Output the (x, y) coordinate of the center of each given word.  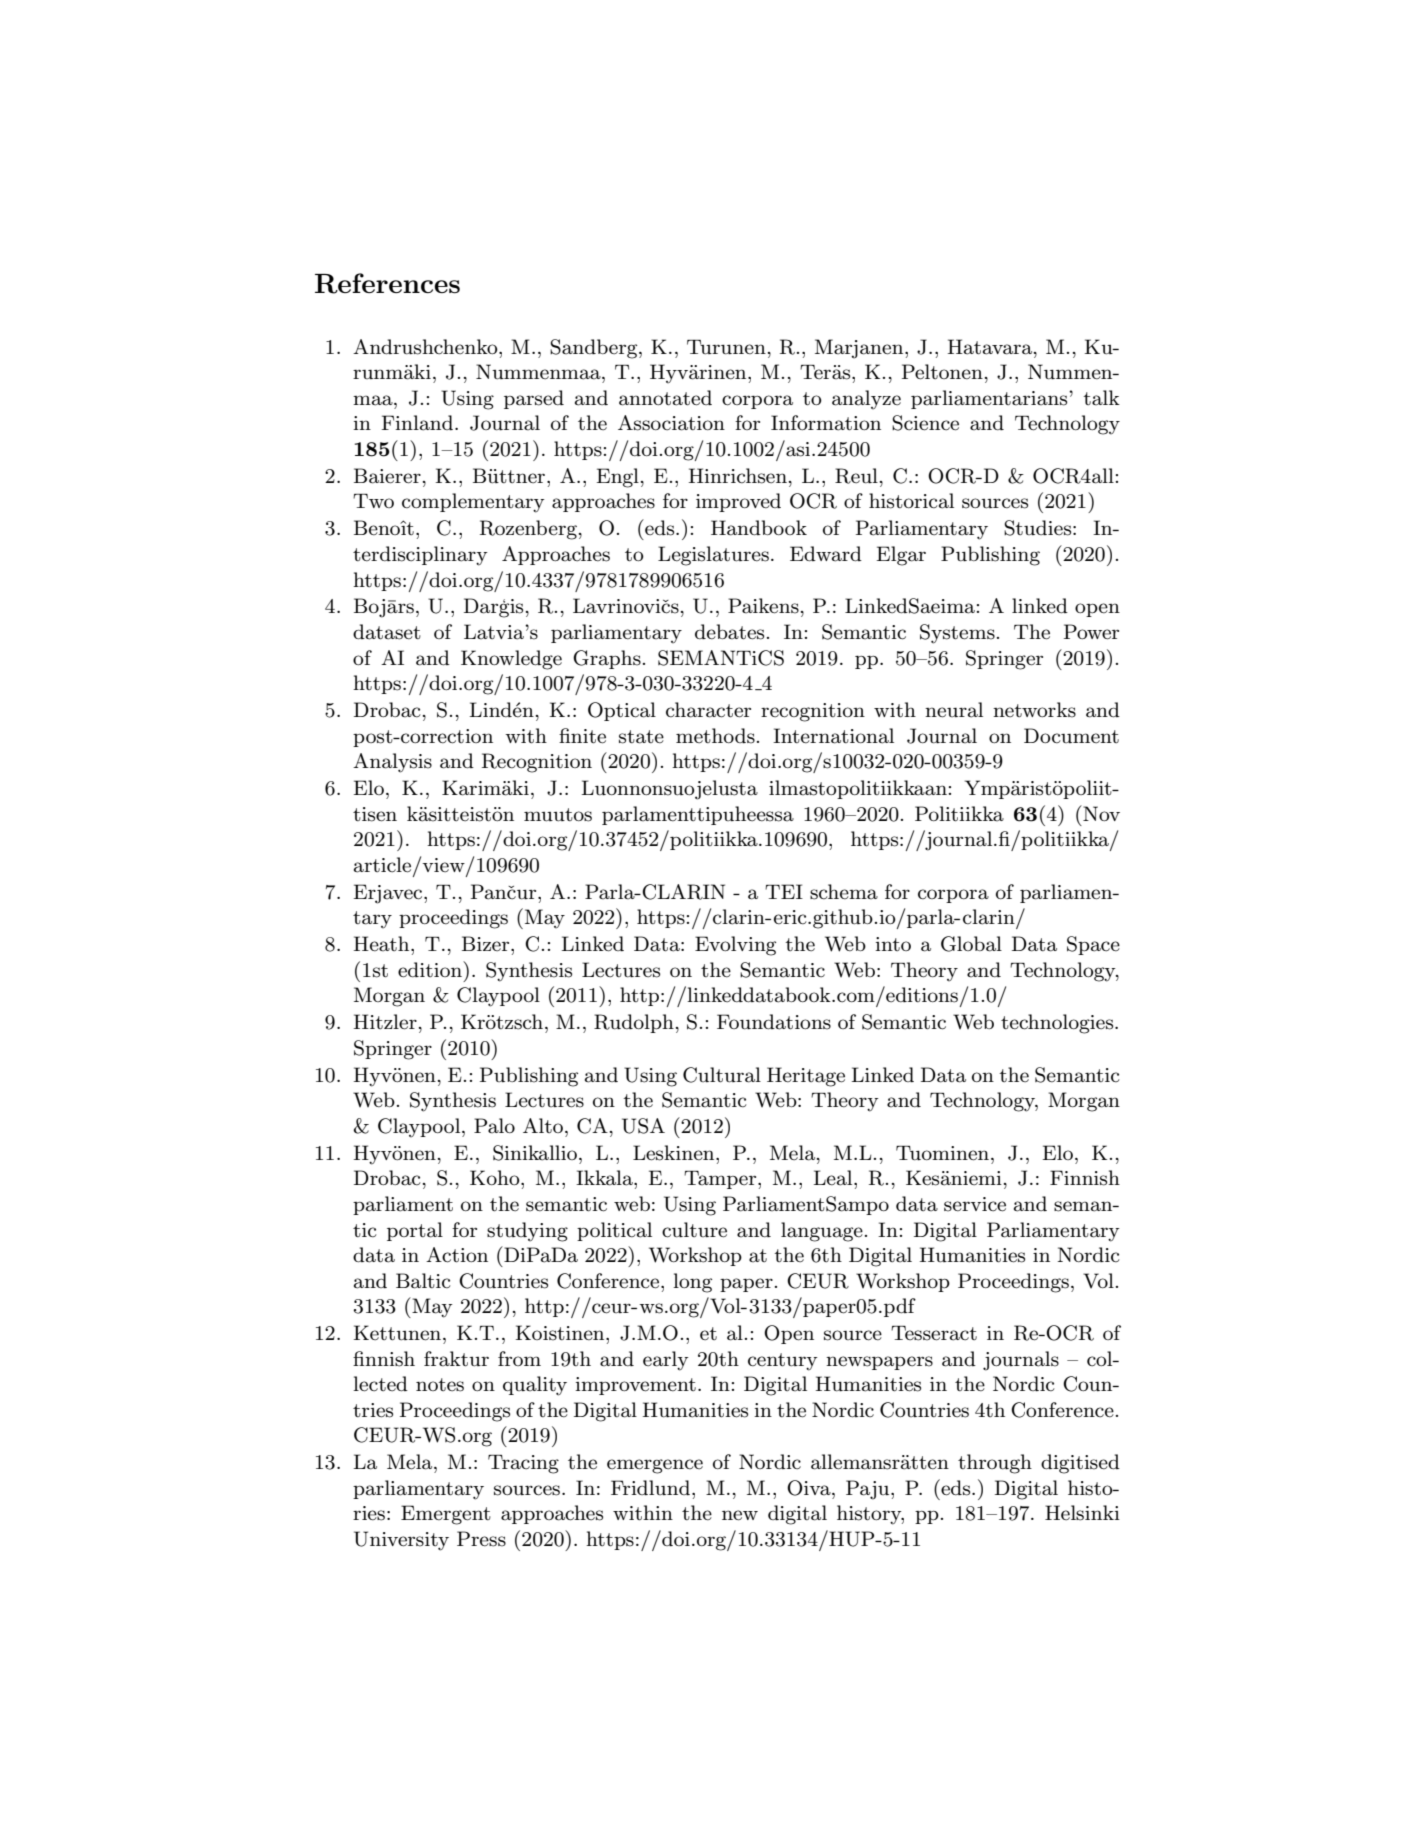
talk (1101, 398)
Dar (481, 606)
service (975, 1204)
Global (971, 944)
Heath (383, 944)
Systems (957, 634)
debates (729, 632)
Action (457, 1255)
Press (481, 1539)
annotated (665, 398)
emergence (655, 1466)
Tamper (721, 1180)
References (387, 283)
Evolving (735, 946)
